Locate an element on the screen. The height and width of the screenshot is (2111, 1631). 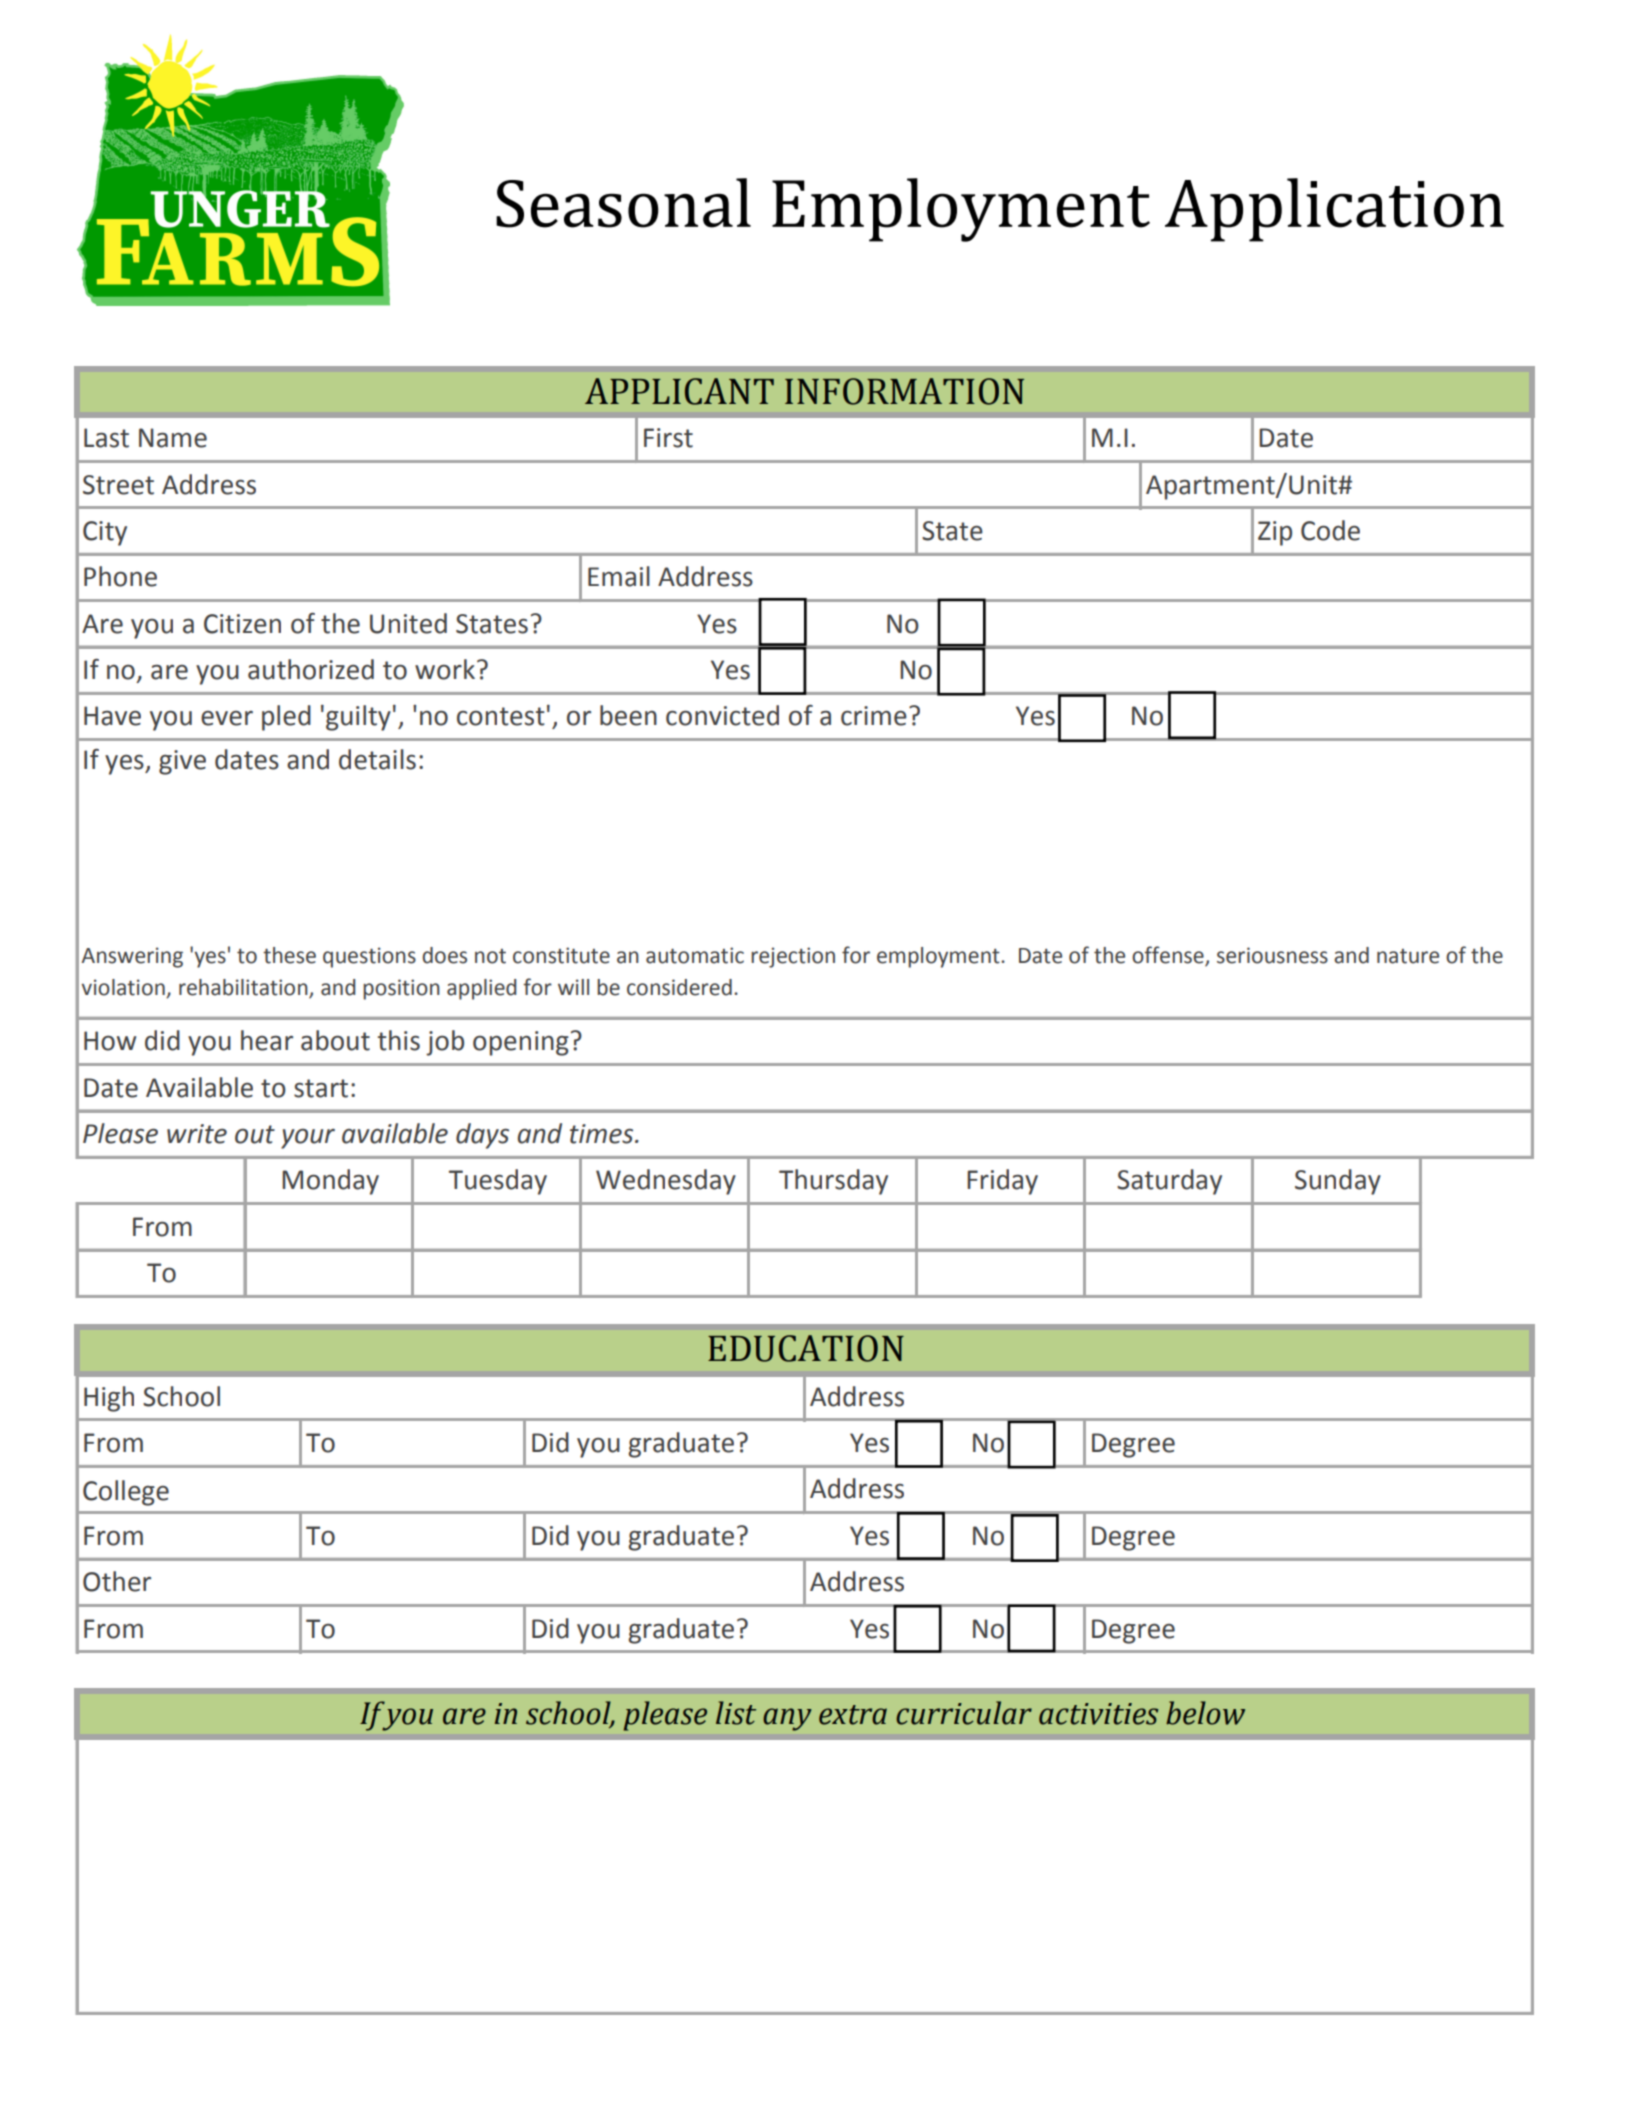
seriousness is located at coordinates (1272, 955).
